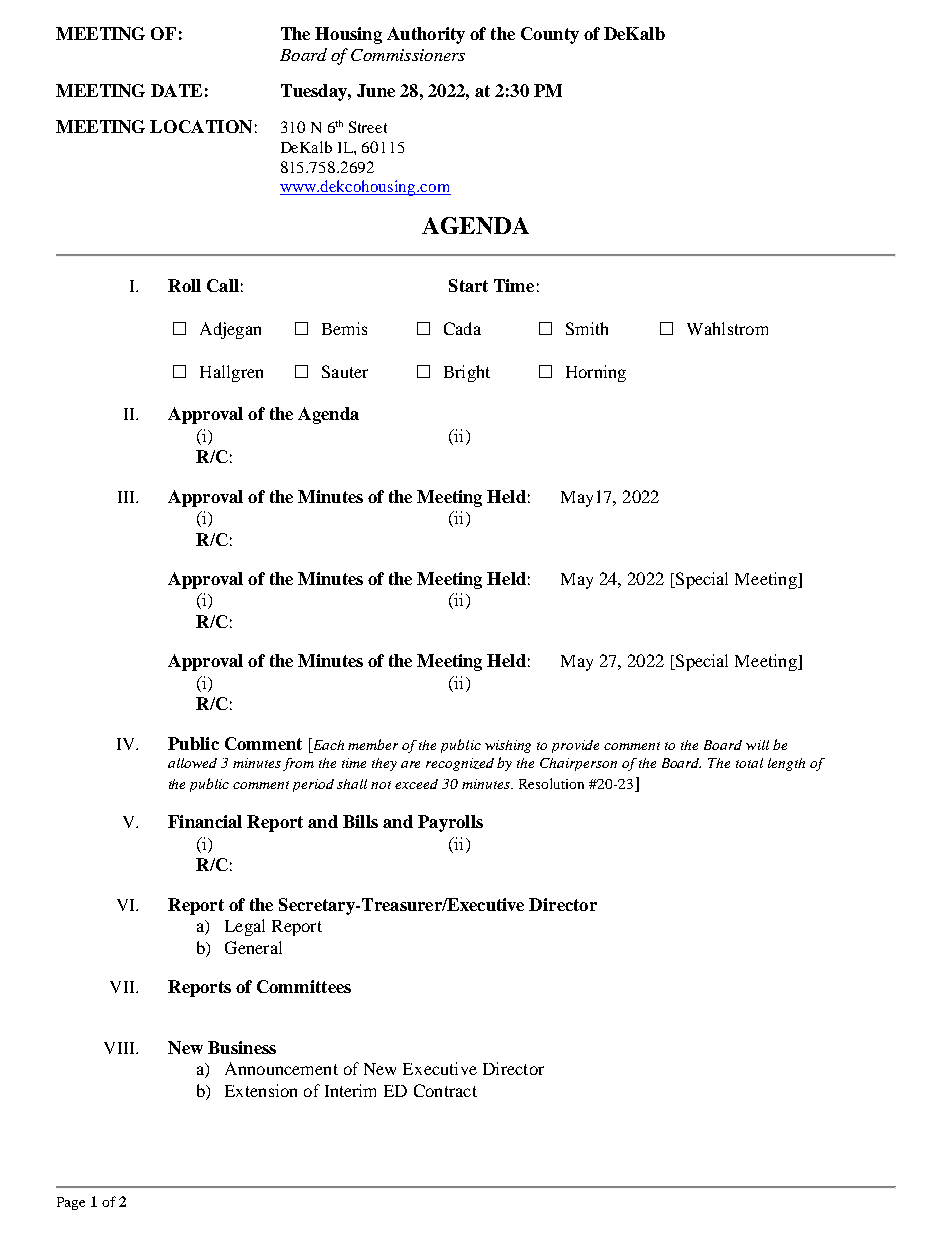 Image resolution: width=952 pixels, height=1233 pixels. Describe the element at coordinates (467, 373) in the screenshot. I see `Bright` at that location.
